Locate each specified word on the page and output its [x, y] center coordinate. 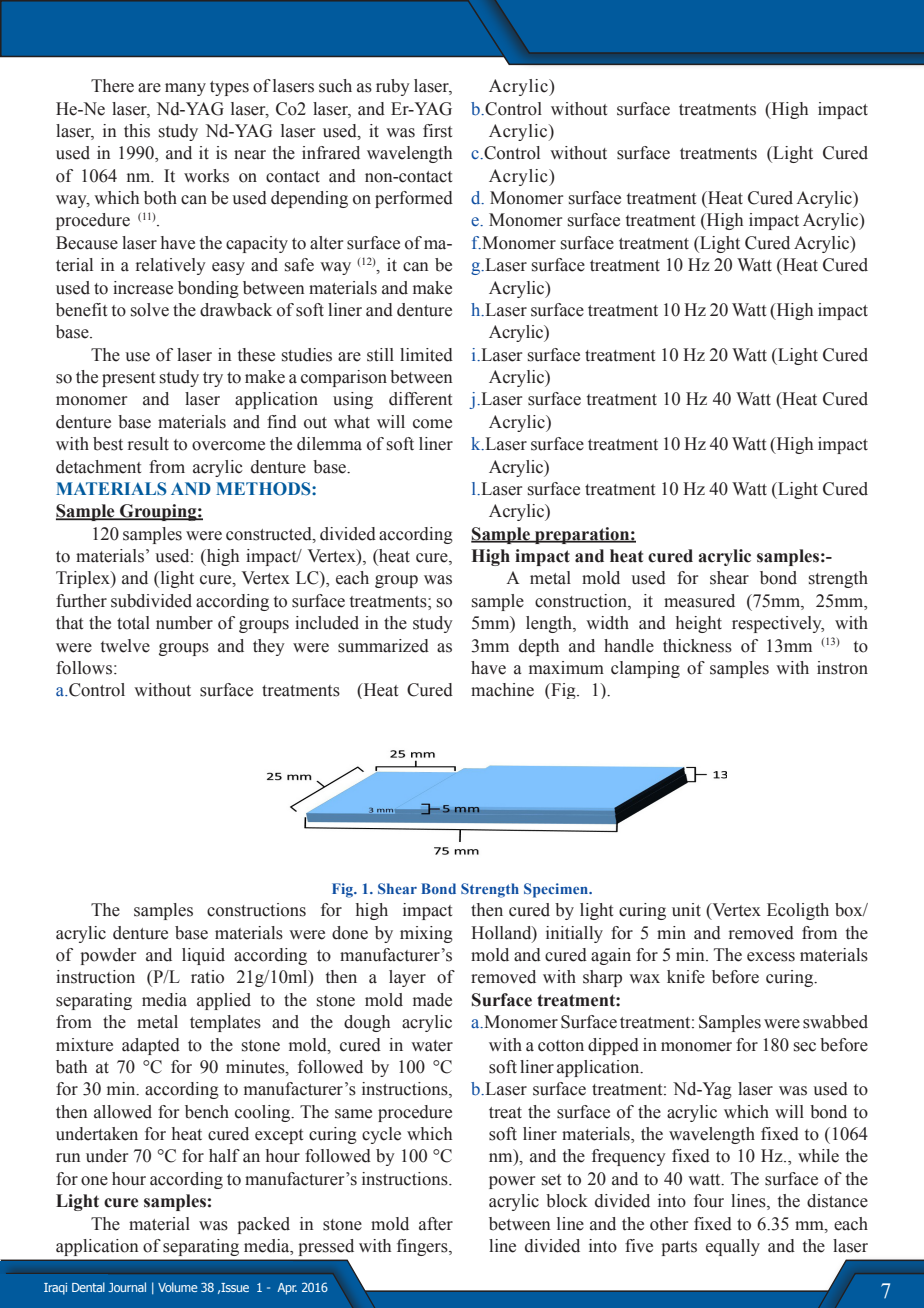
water [432, 1046]
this [137, 131]
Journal [127, 1287]
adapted [151, 1046]
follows [84, 668]
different [420, 399]
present [128, 379]
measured [699, 601]
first [437, 131]
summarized [383, 646]
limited [426, 355]
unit [686, 910]
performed [414, 199]
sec [805, 1047]
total [133, 623]
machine [502, 690]
